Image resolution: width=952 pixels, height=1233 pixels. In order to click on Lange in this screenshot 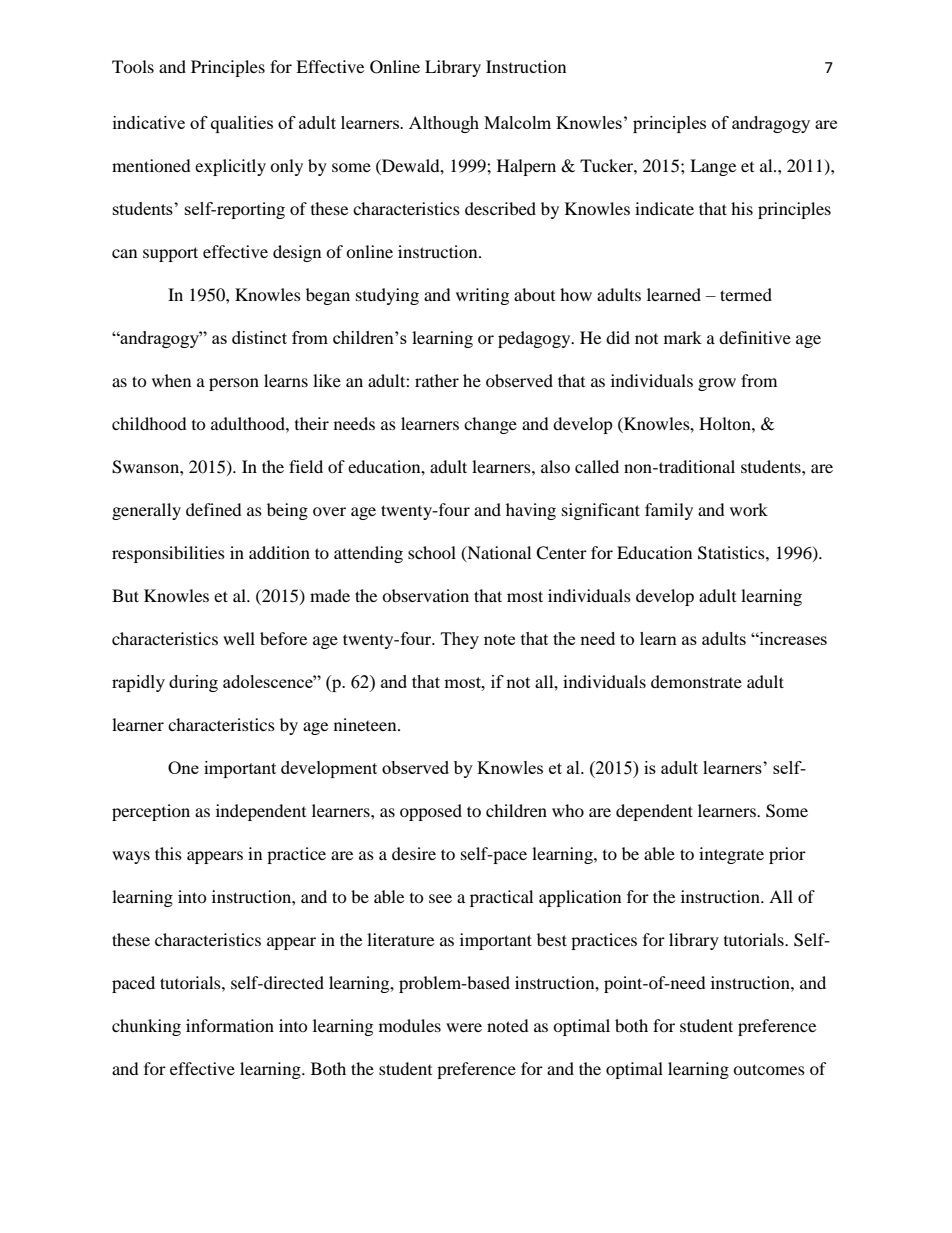, I will do `click(713, 167)`.
